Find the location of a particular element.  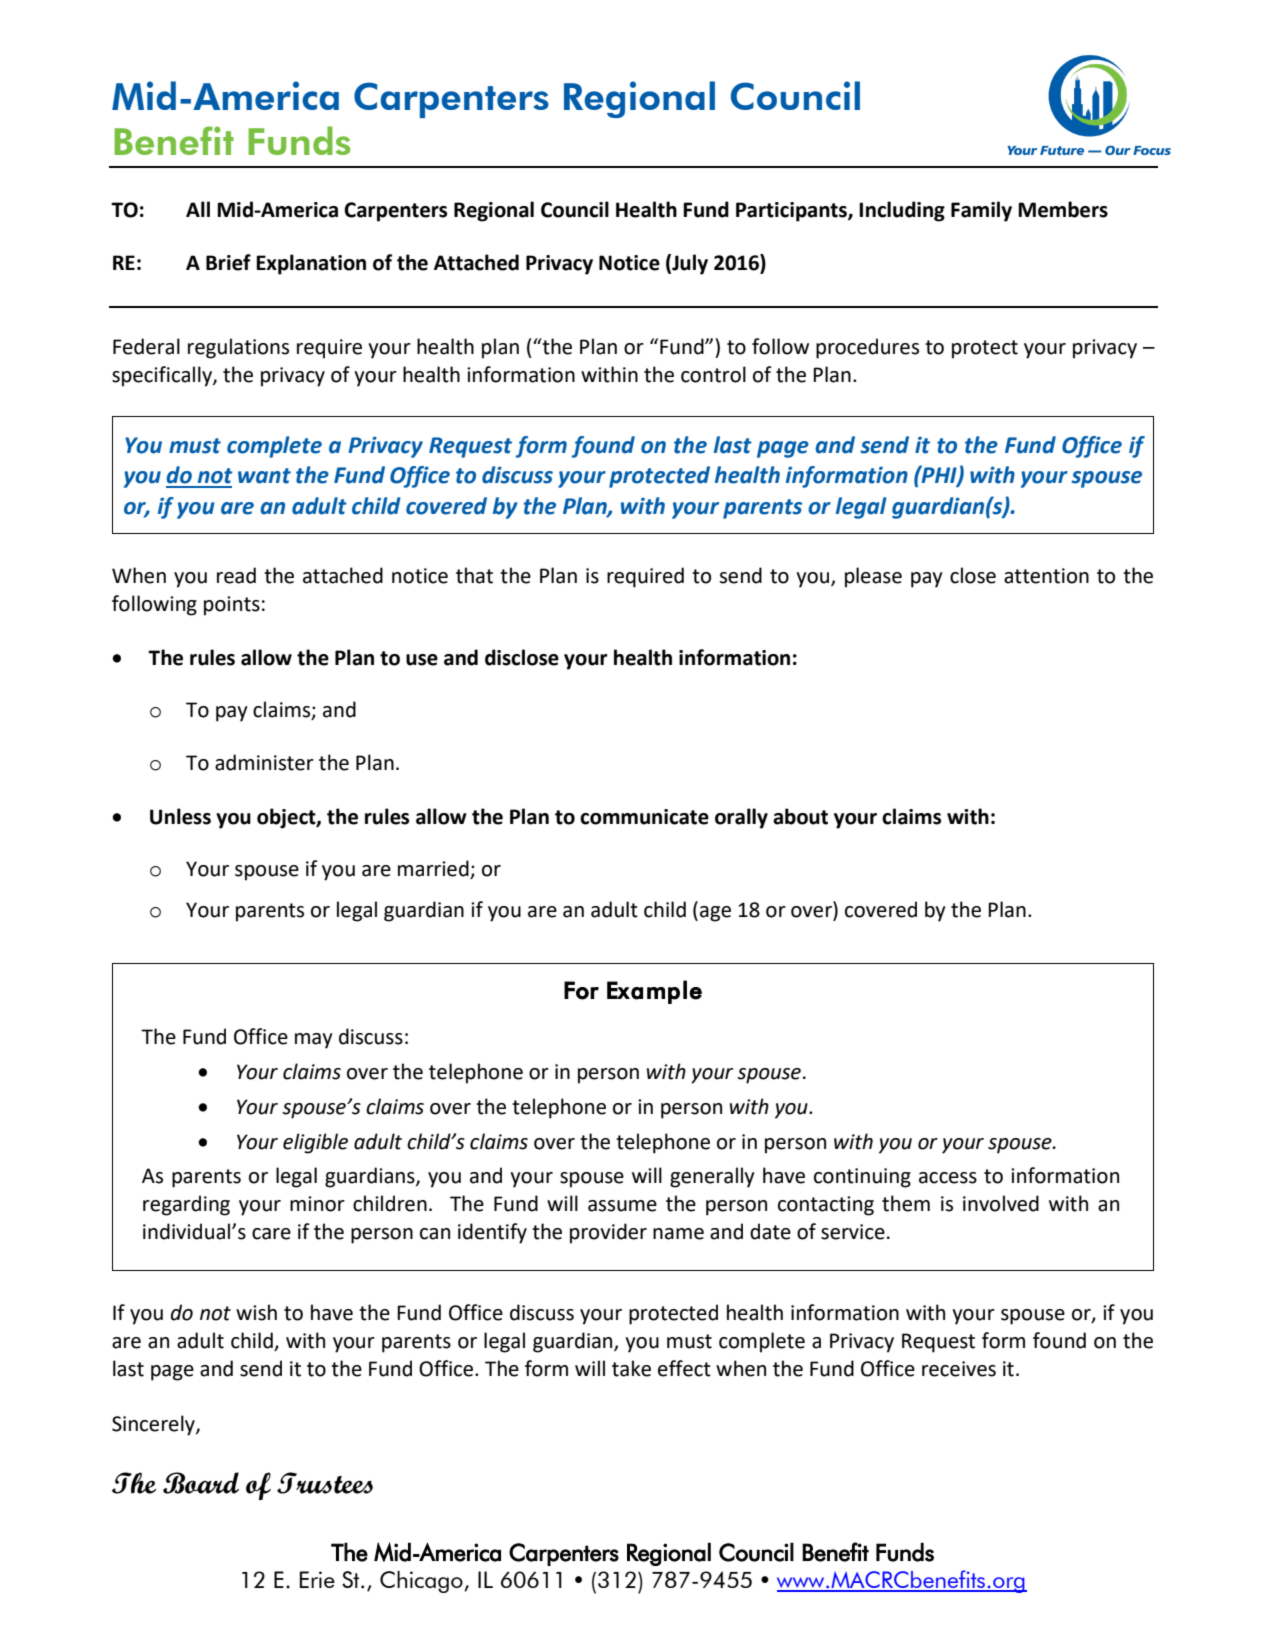

Unless is located at coordinates (180, 816).
